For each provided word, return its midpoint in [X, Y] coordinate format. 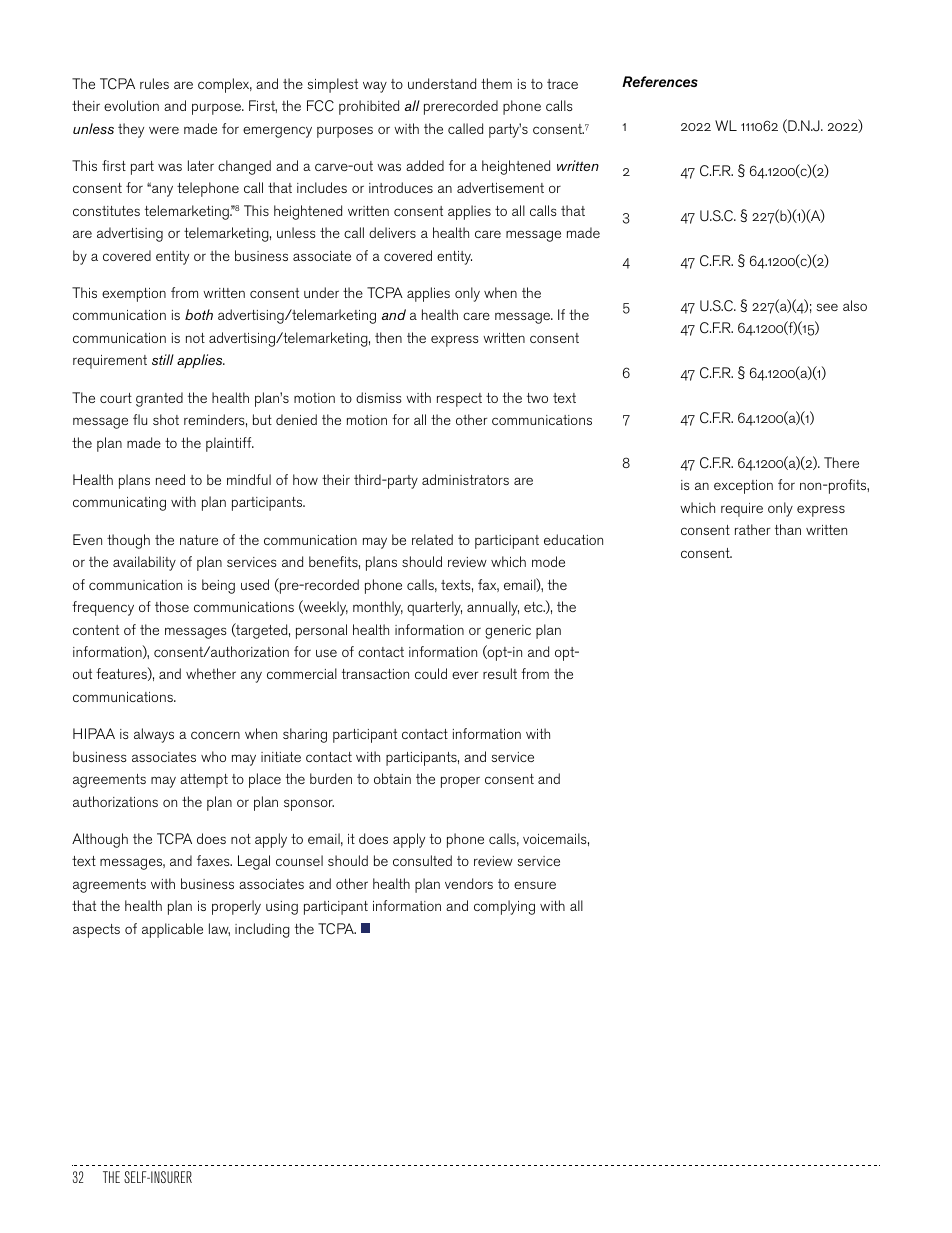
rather [752, 529]
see [827, 307]
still [163, 359]
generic [508, 632]
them [496, 83]
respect [459, 400]
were [164, 130]
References [660, 81]
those [172, 606]
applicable [172, 930]
